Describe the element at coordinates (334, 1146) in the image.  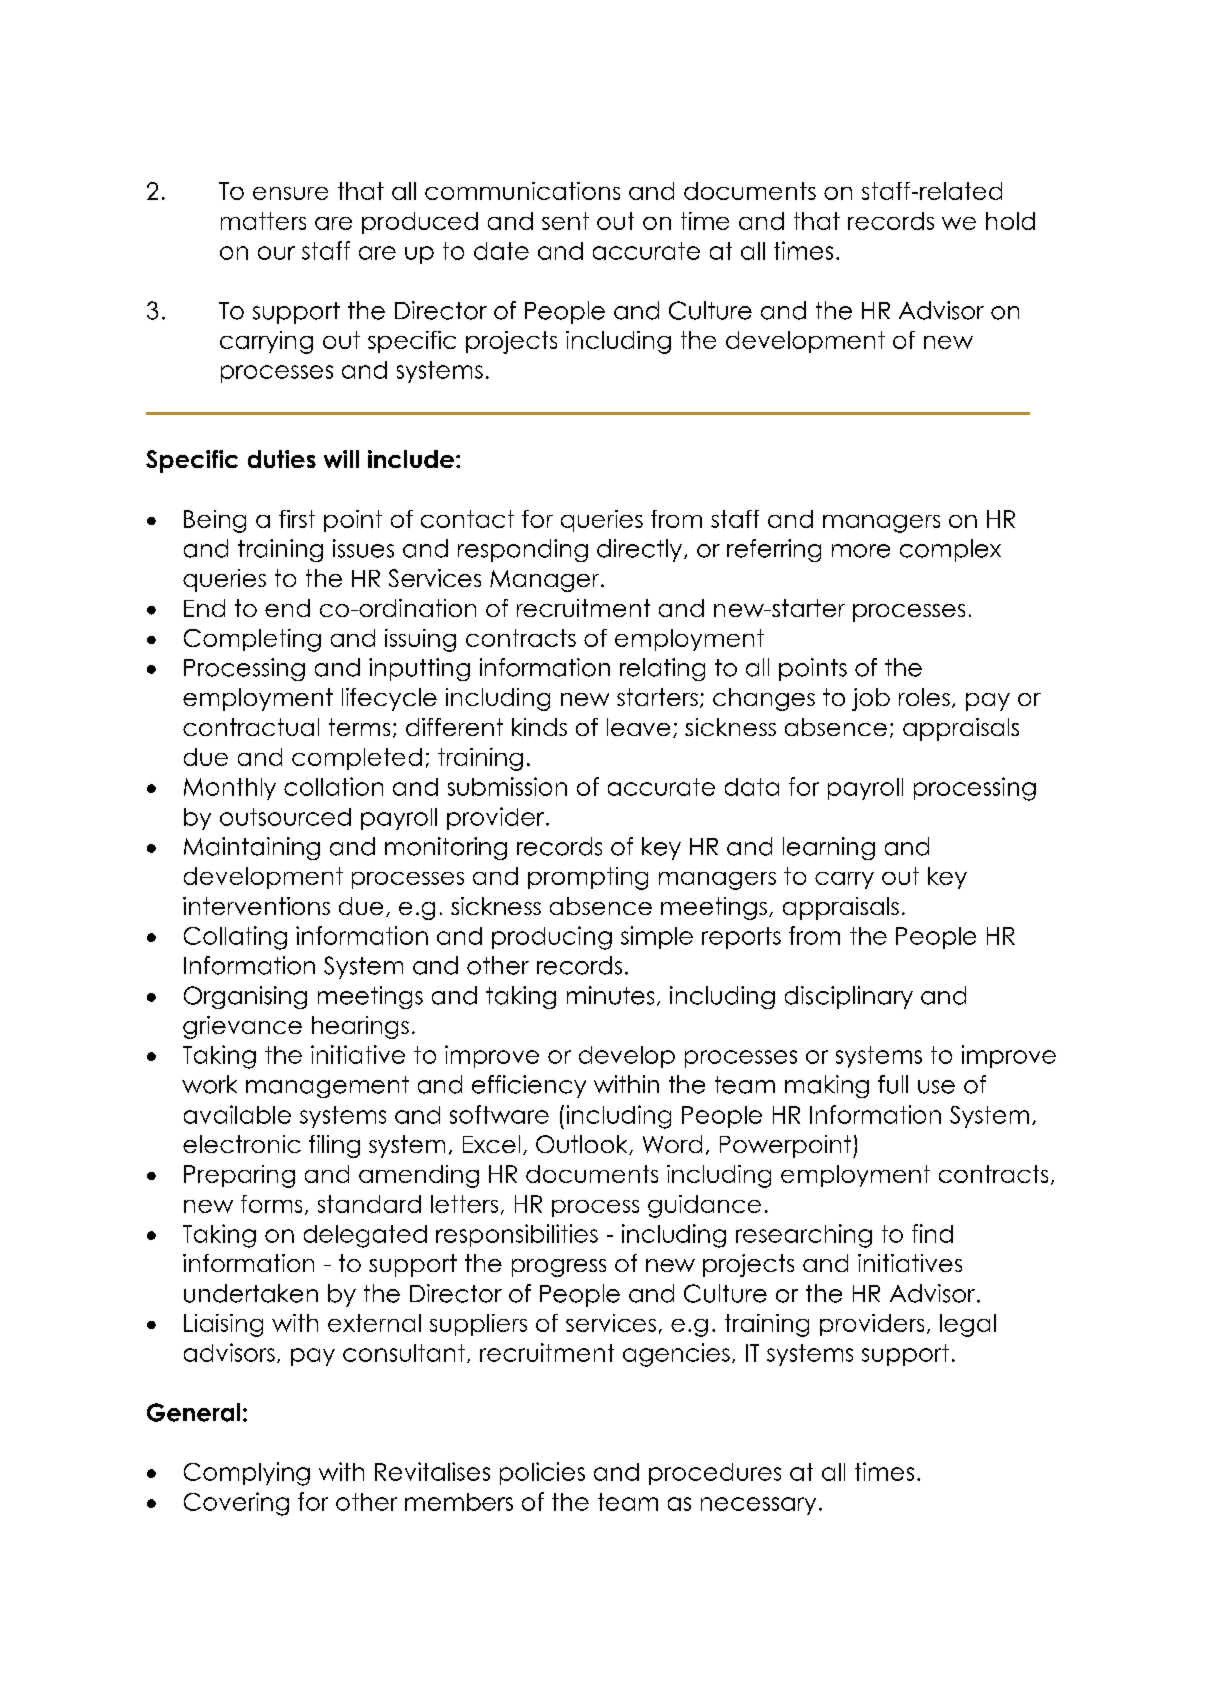
I see `filing` at that location.
